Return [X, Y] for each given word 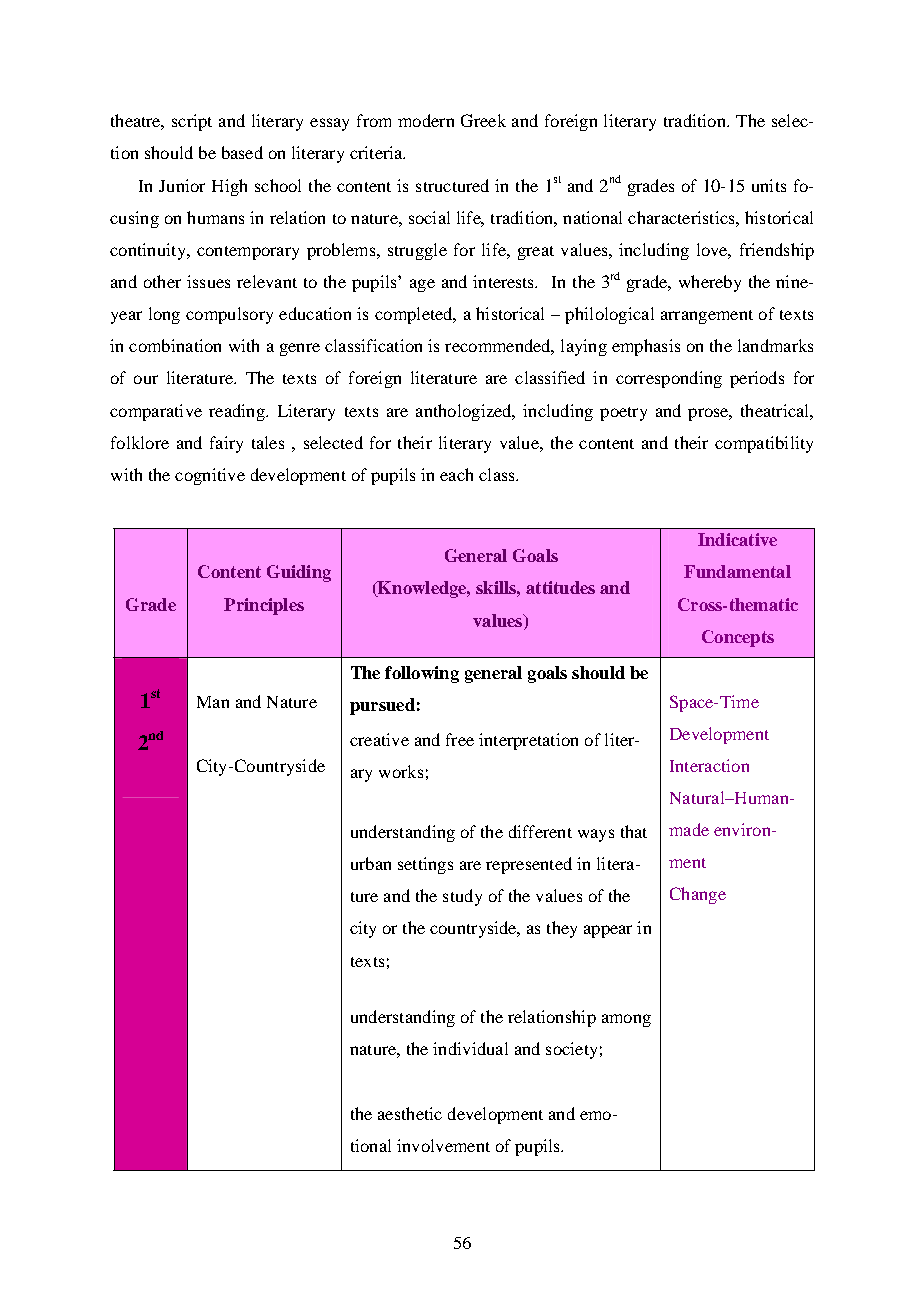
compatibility [764, 444]
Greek [483, 120]
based [242, 152]
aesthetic [410, 1113]
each [456, 474]
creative [379, 739]
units [769, 185]
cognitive [210, 476]
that [634, 831]
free [460, 739]
